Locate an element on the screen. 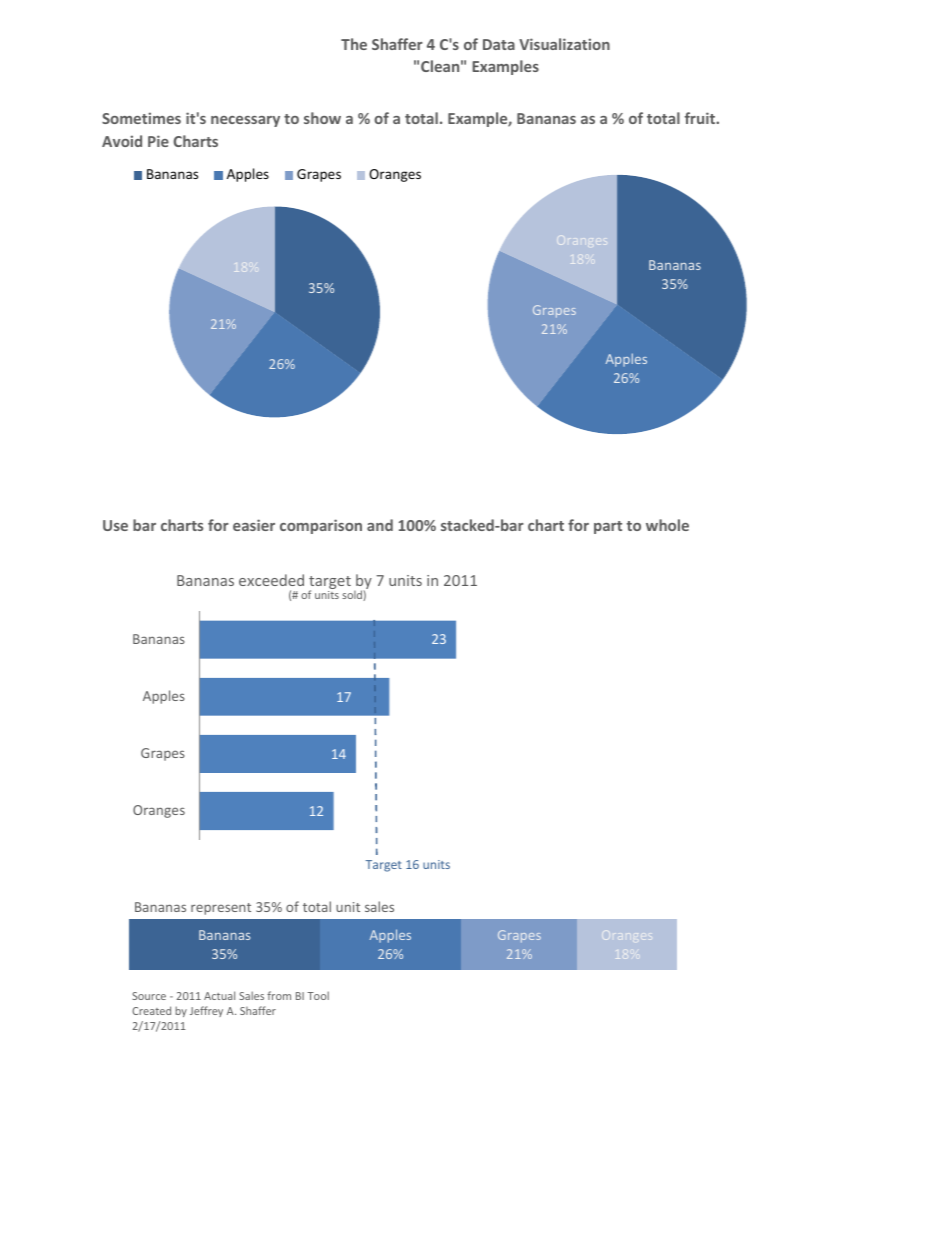  sold is located at coordinates (353, 595).
